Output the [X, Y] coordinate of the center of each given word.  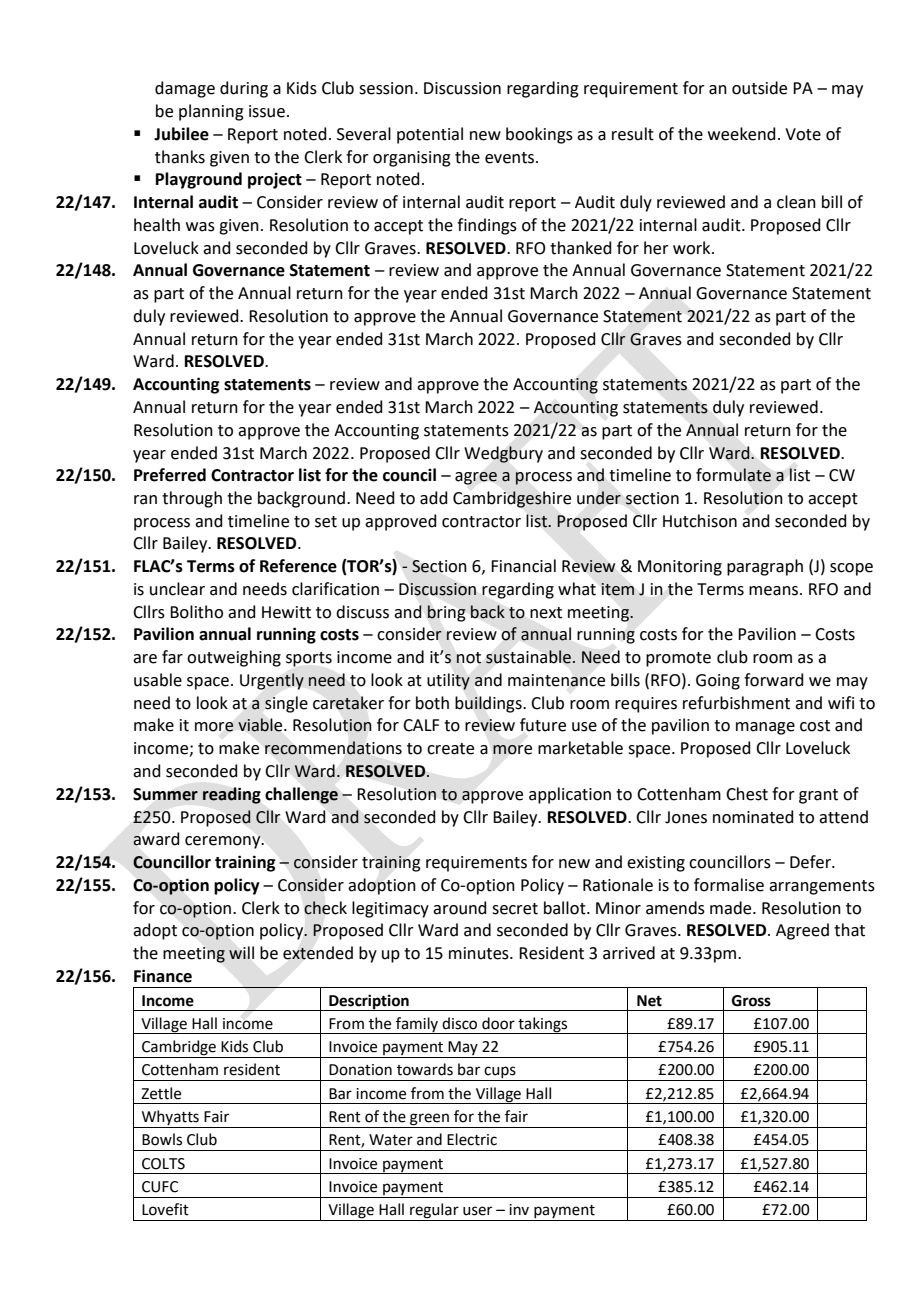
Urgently [272, 681]
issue [267, 111]
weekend [742, 134]
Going [718, 682]
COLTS [163, 1164]
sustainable [529, 657]
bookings [539, 135]
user [477, 1211]
